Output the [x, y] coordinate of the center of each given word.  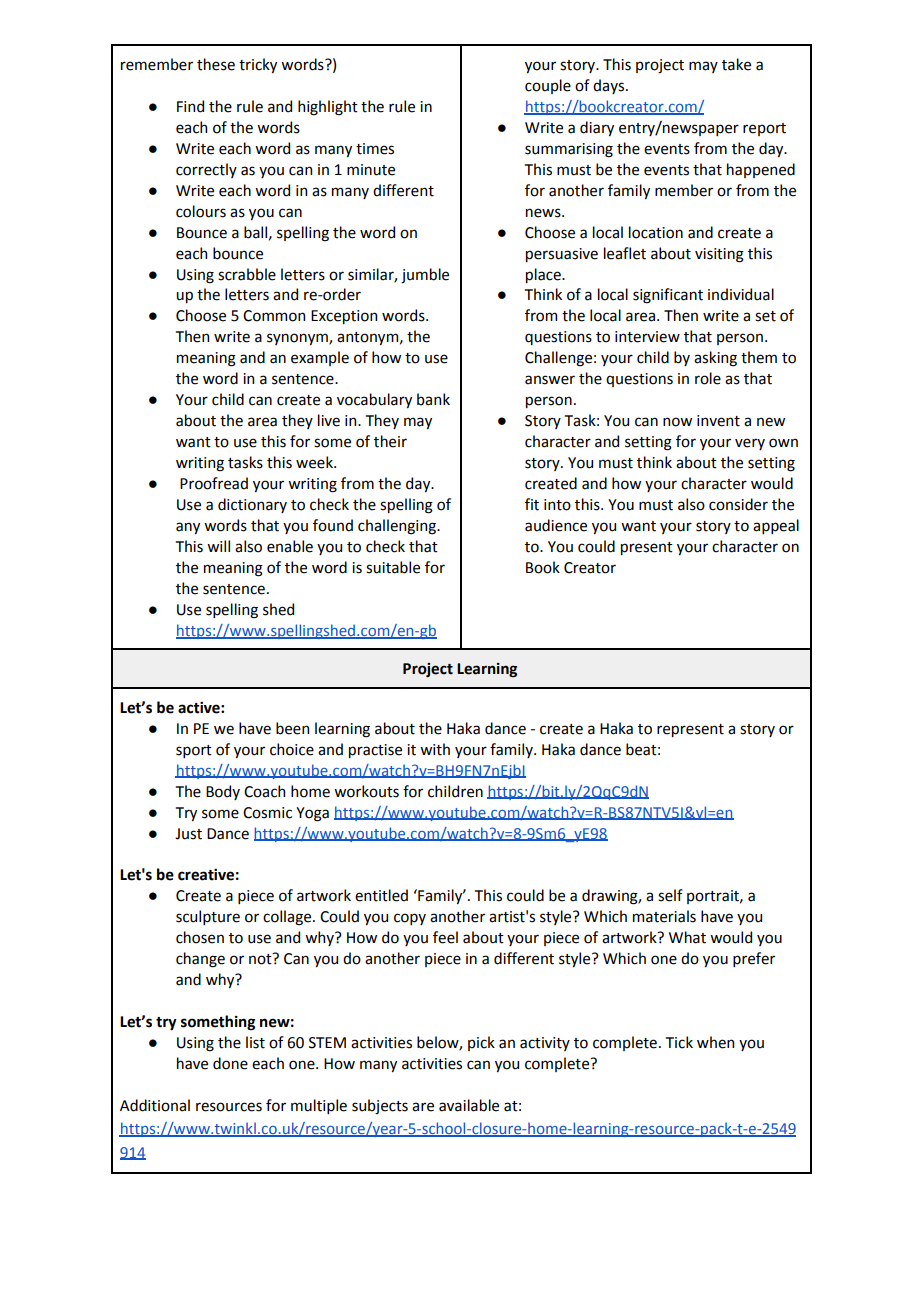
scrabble [247, 274]
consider [738, 504]
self [670, 895]
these [216, 64]
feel [445, 937]
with [435, 749]
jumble [425, 276]
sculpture [208, 917]
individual [741, 294]
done [230, 1063]
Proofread [214, 483]
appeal [776, 526]
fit [532, 504]
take [736, 64]
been [292, 728]
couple [548, 86]
